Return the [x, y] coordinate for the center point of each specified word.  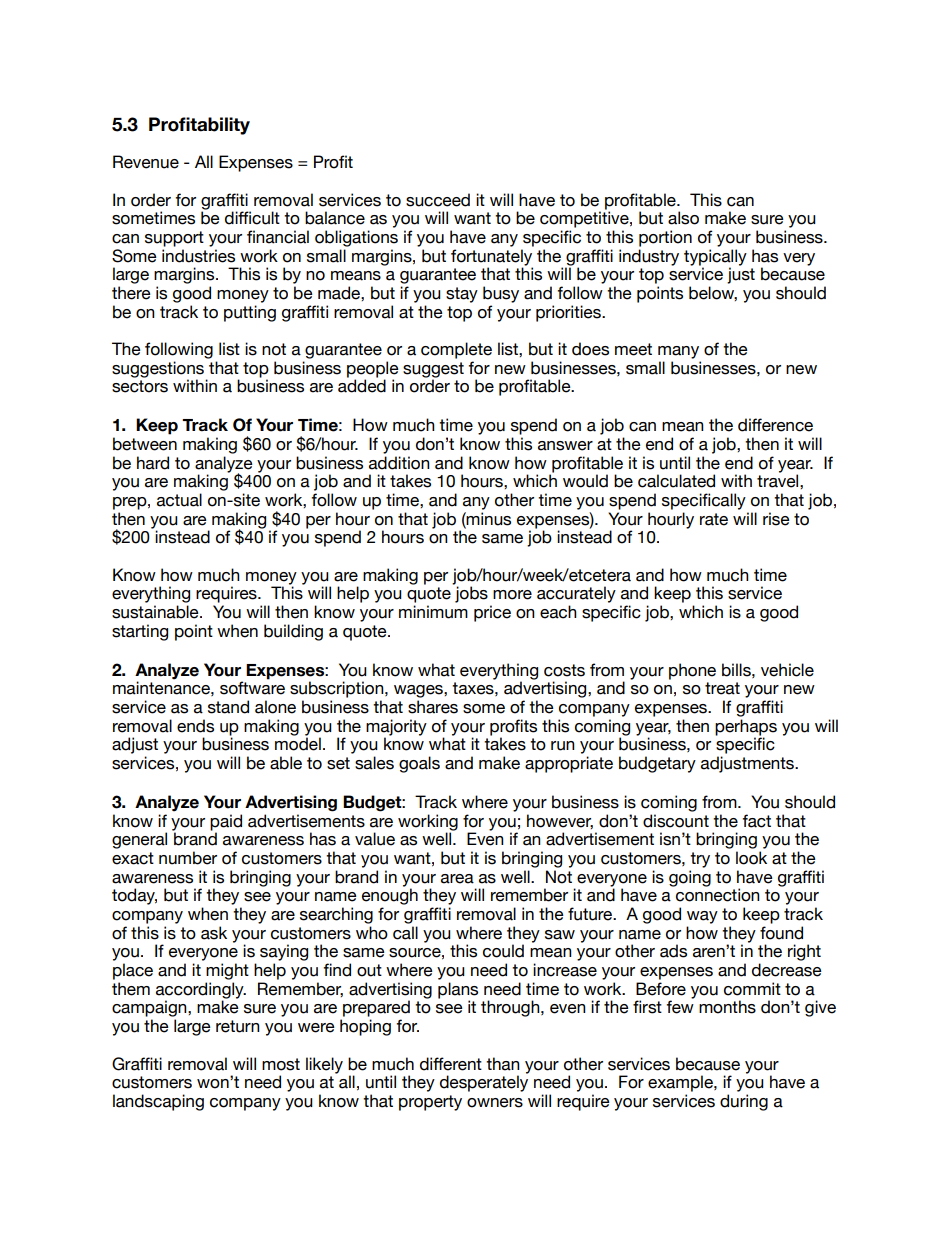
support [174, 239]
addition [399, 463]
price [492, 613]
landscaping [158, 1102]
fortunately [492, 258]
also [683, 218]
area [457, 879]
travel [779, 481]
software [252, 688]
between [145, 444]
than [503, 1064]
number [188, 858]
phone [692, 671]
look [751, 858]
